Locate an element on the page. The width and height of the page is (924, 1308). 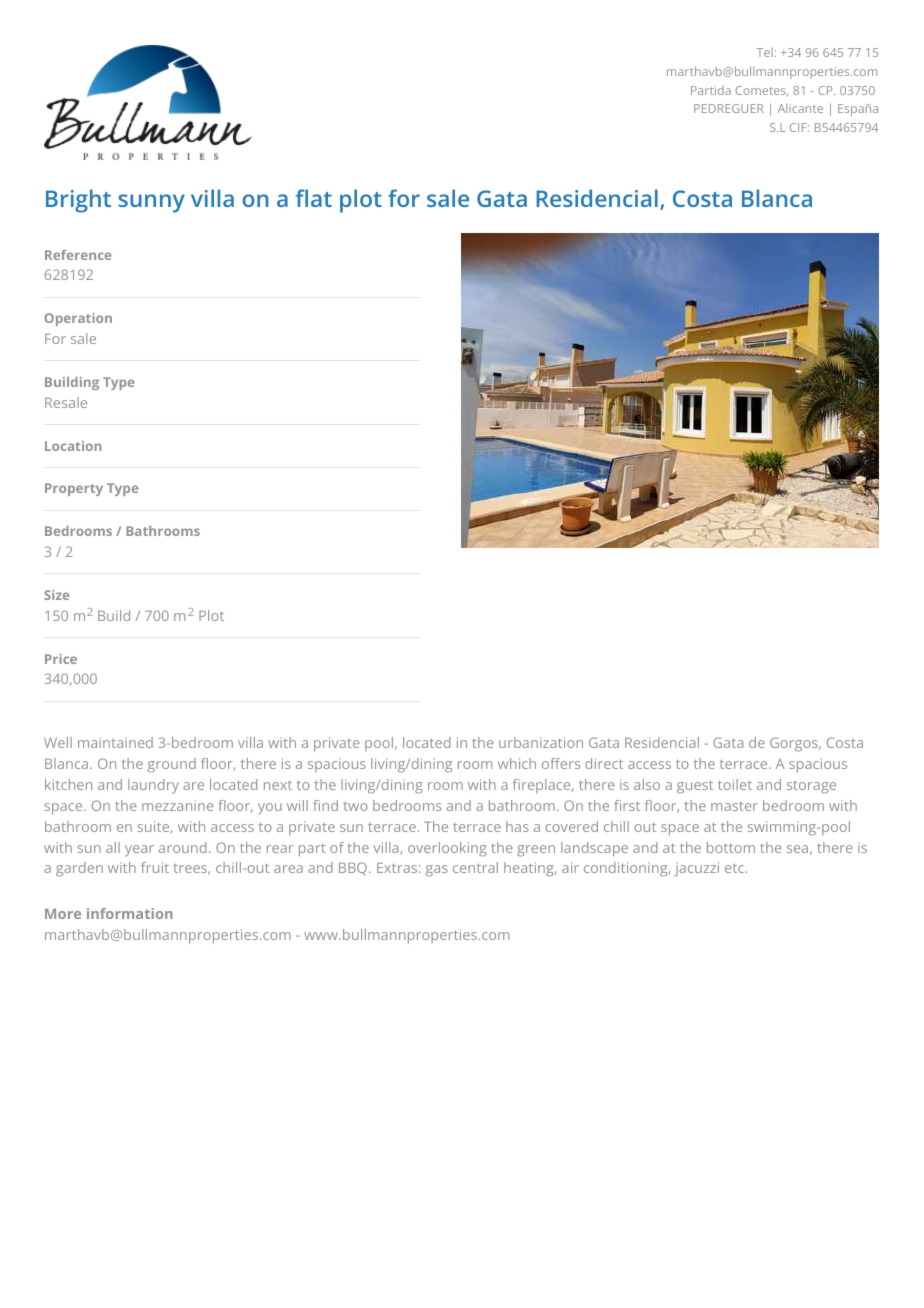
offers is located at coordinates (561, 763).
